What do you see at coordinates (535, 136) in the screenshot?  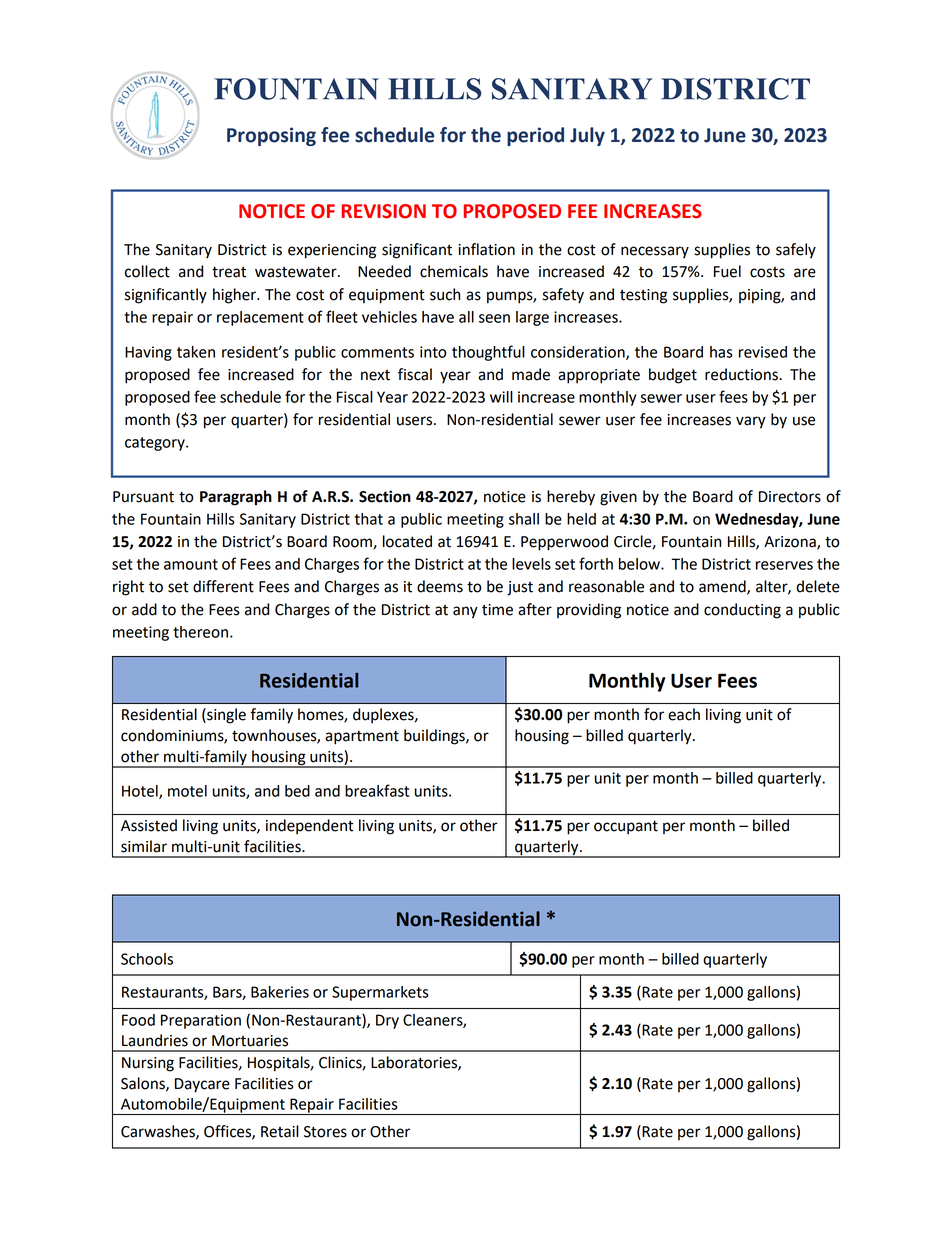 I see `period` at bounding box center [535, 136].
